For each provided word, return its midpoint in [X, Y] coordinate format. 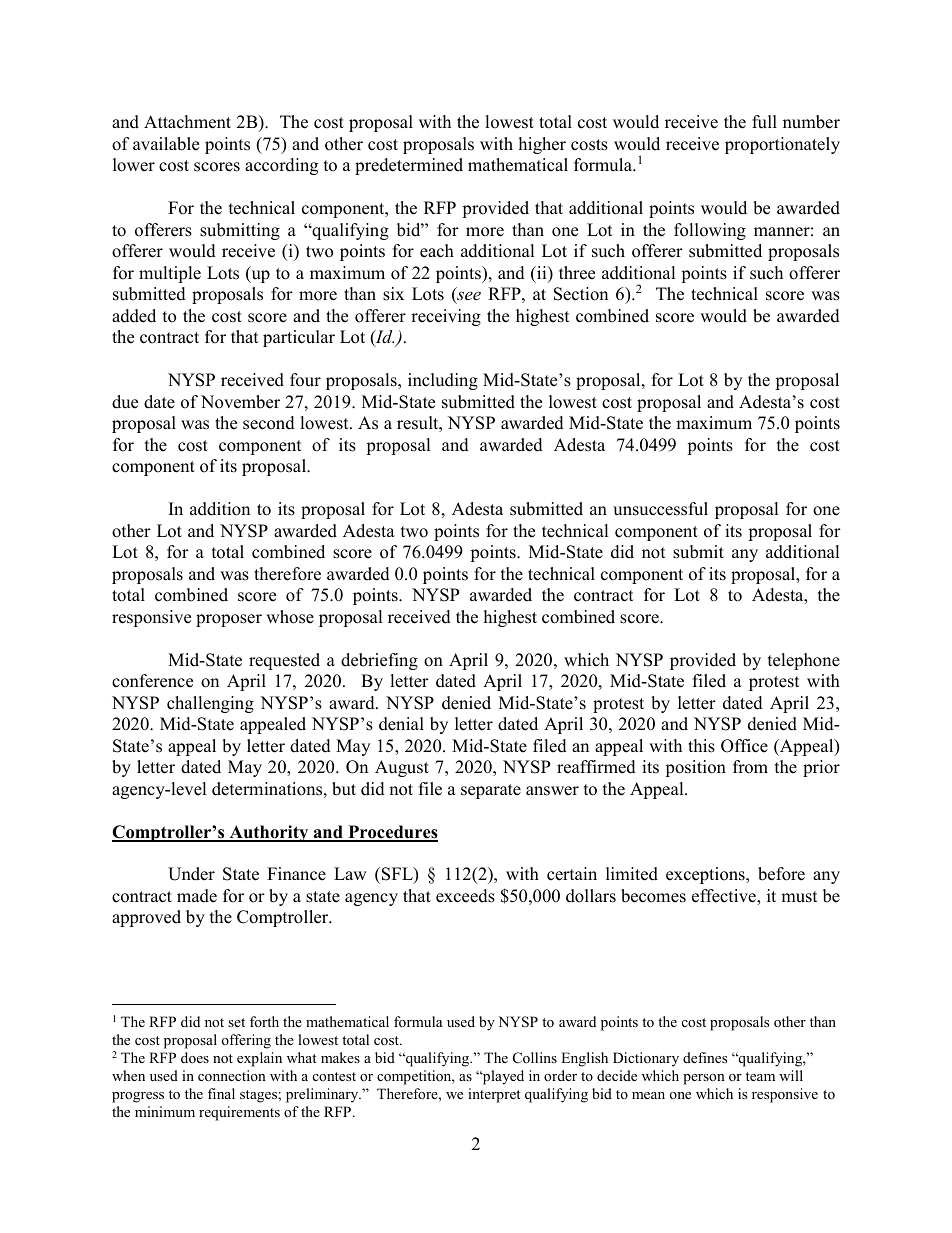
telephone [804, 661]
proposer [229, 620]
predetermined [409, 166]
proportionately [782, 145]
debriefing [379, 661]
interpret [494, 1095]
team [760, 1076]
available [166, 144]
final [221, 1093]
